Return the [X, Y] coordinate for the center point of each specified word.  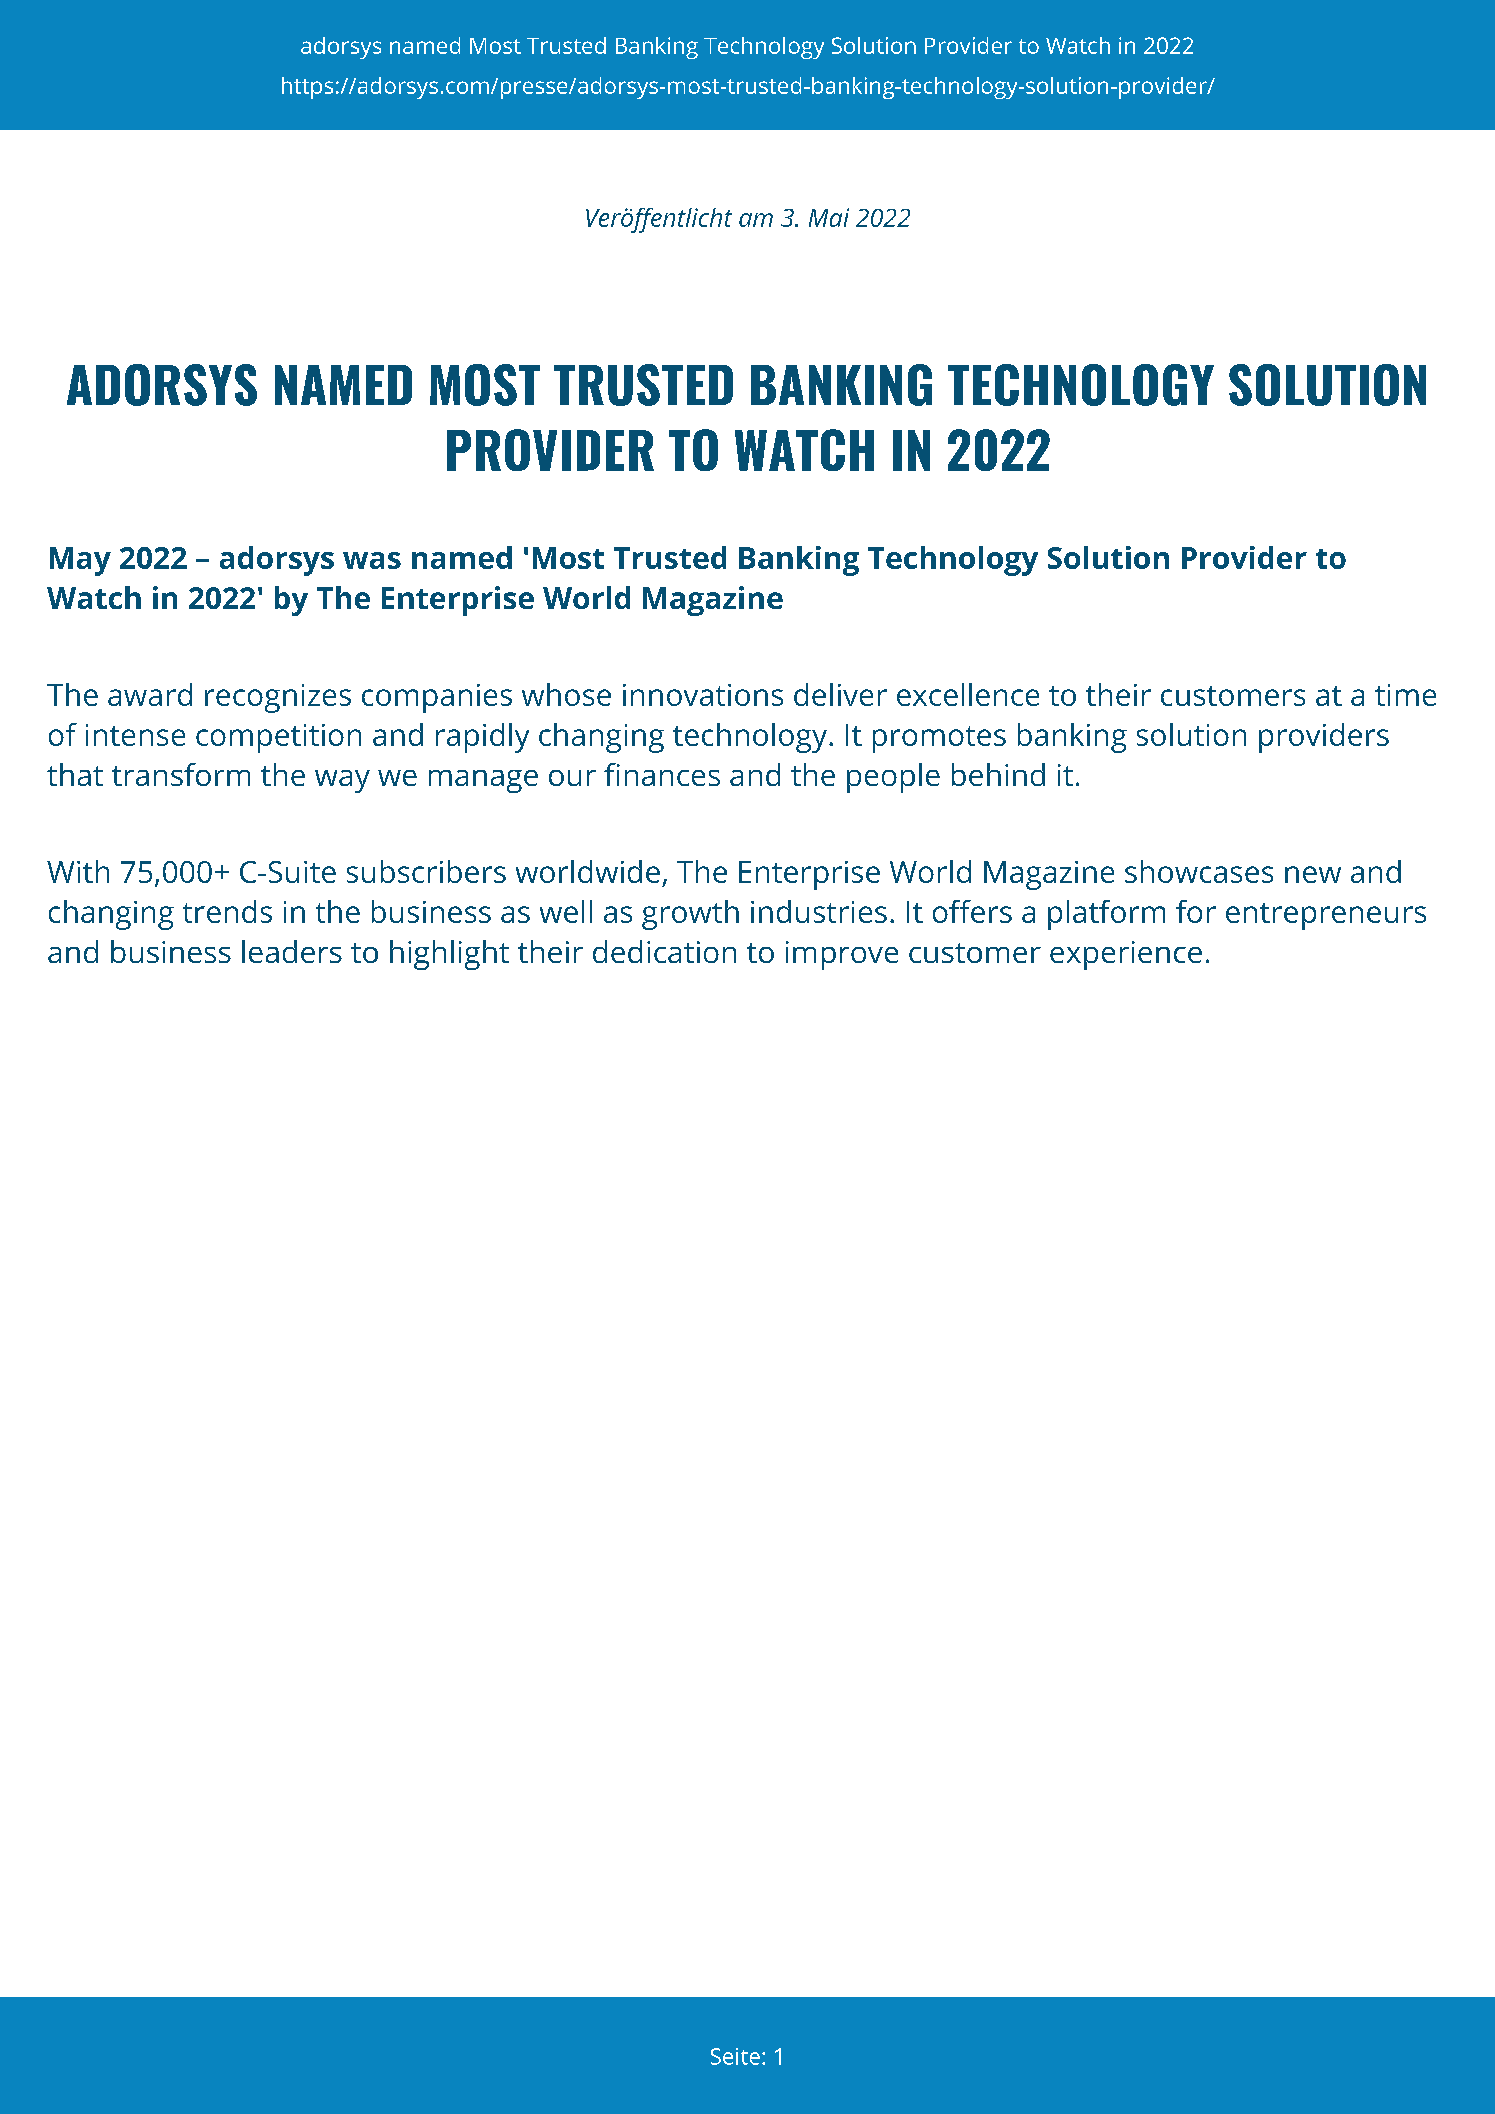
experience [1126, 955]
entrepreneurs [1326, 916]
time [1405, 695]
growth [690, 915]
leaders [292, 951]
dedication [664, 951]
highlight [449, 955]
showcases [1199, 871]
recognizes [278, 698]
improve [842, 955]
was [372, 560]
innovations [703, 695]
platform [1106, 915]
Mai [829, 217]
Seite [735, 2056]
